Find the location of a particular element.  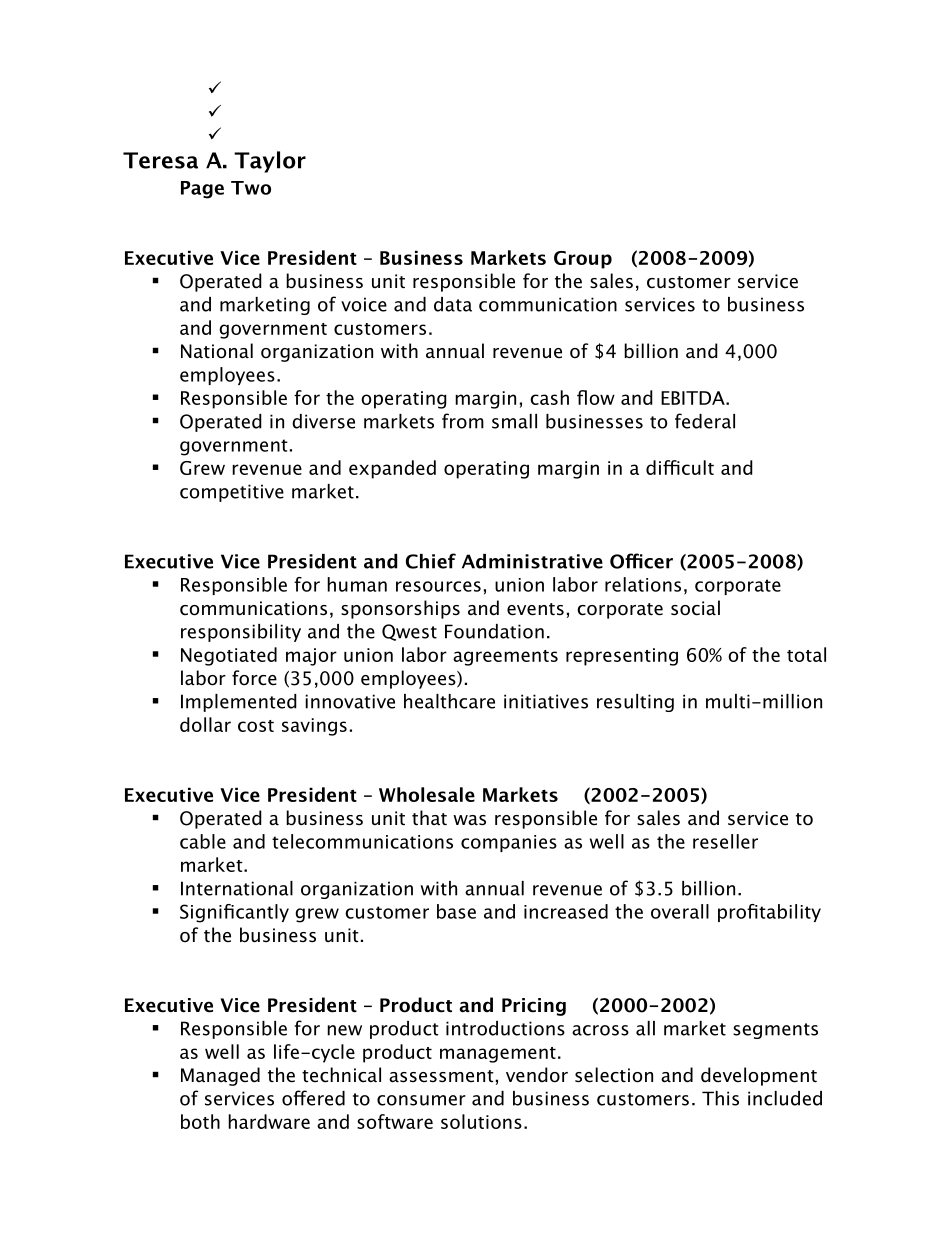

Managed is located at coordinates (220, 1076).
